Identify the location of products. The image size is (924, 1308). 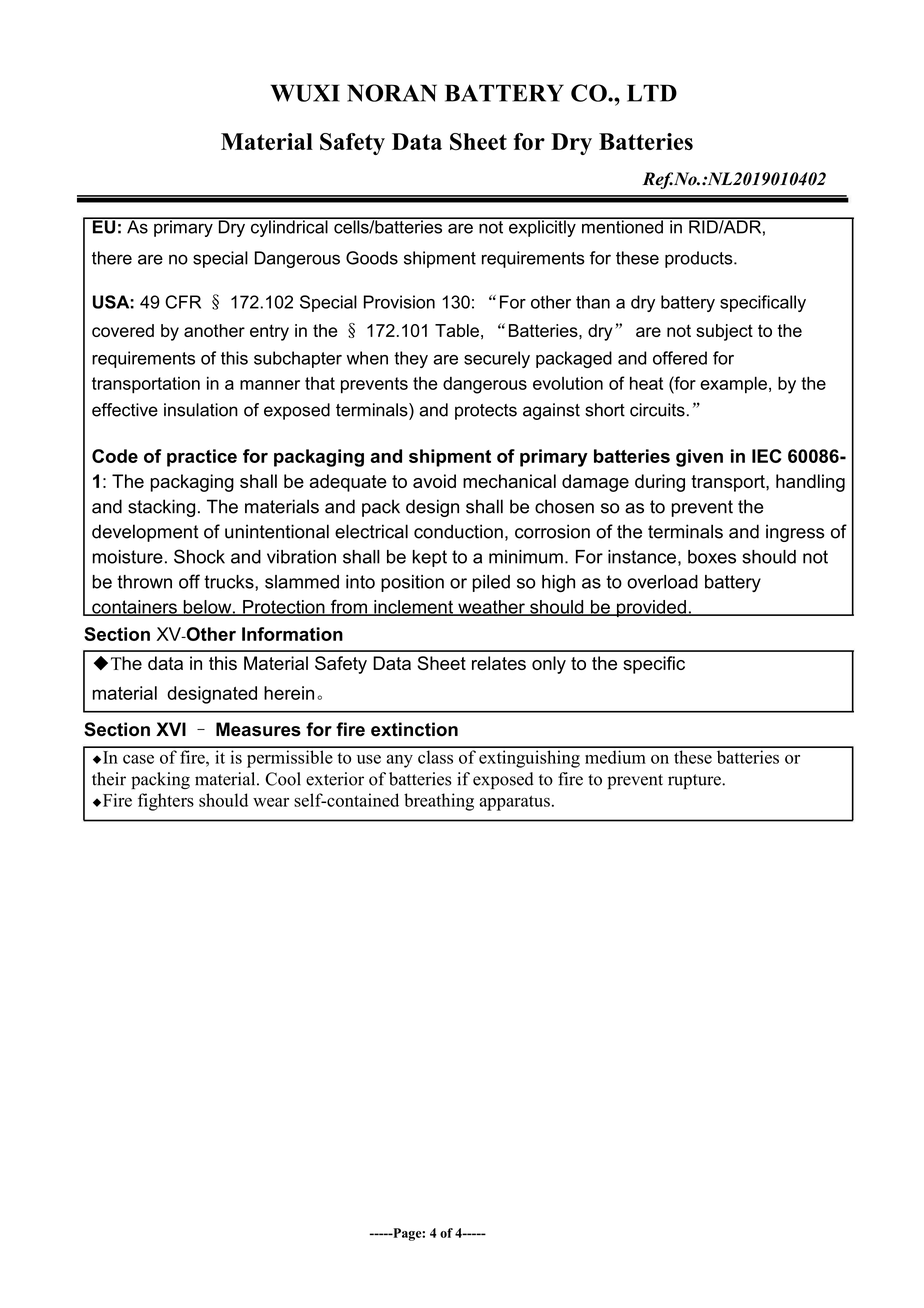
(700, 259).
